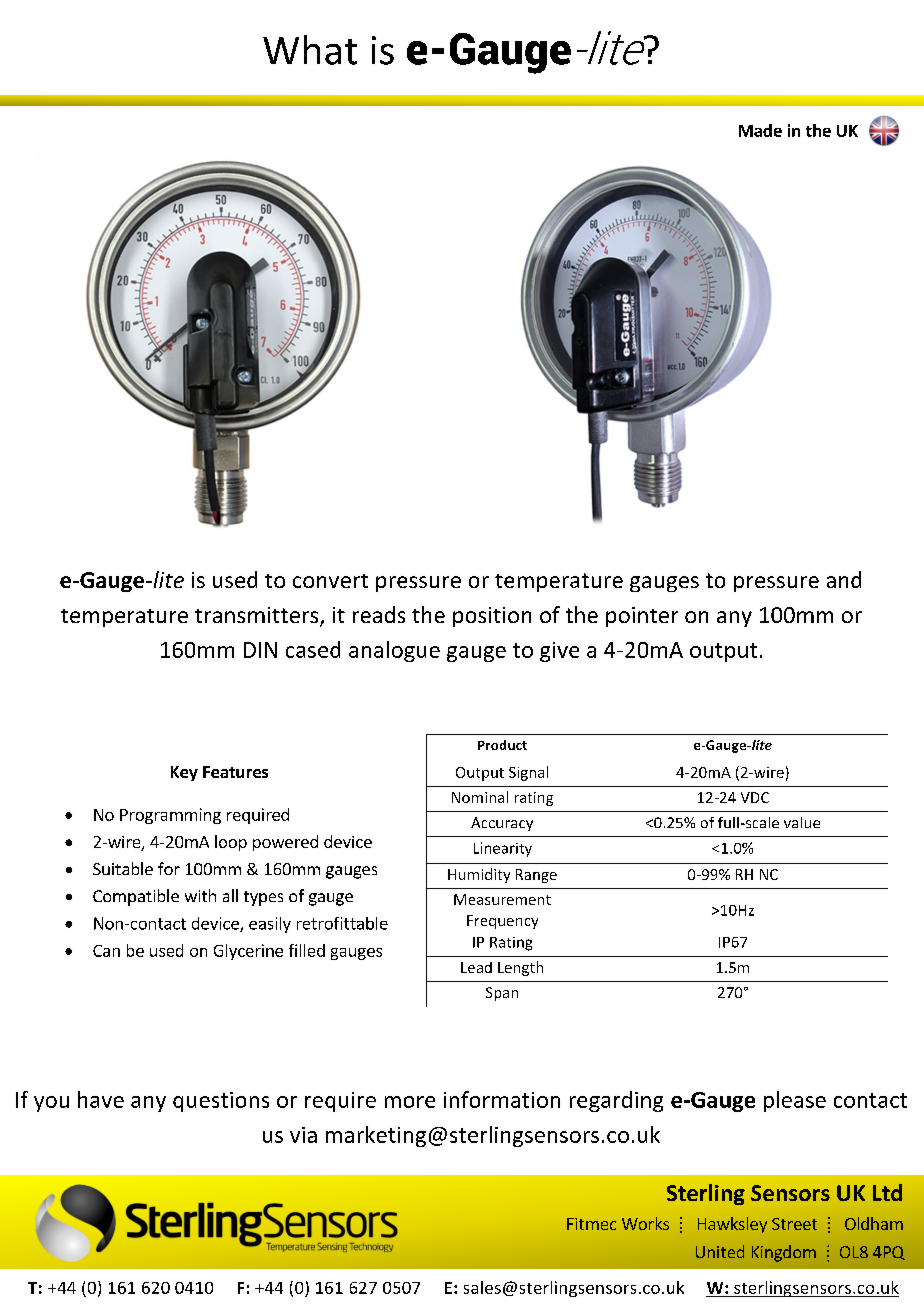 This screenshot has width=924, height=1308. Describe the element at coordinates (101, 1099) in the screenshot. I see `have` at that location.
